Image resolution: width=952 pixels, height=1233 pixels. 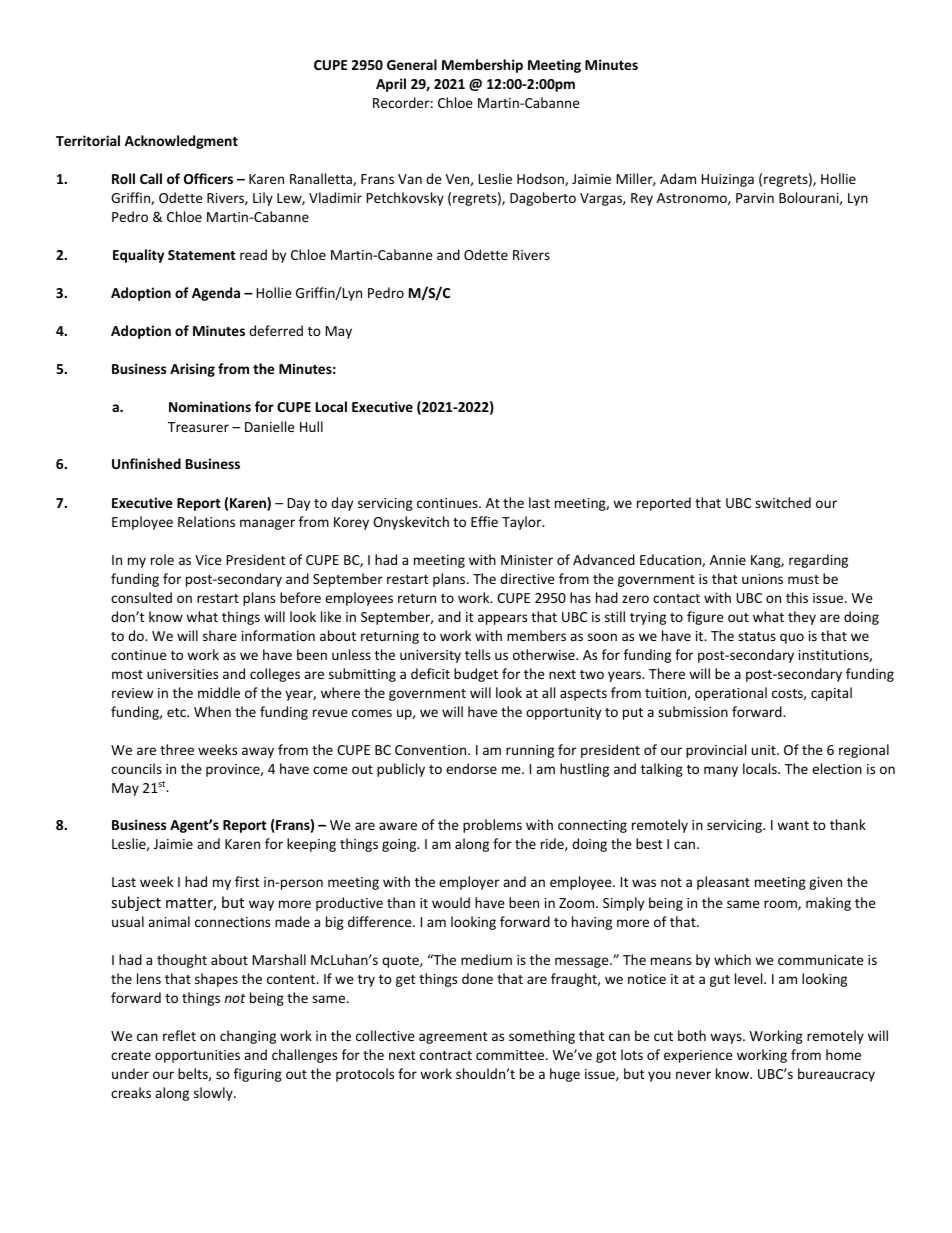 I want to click on unions, so click(x=762, y=579).
